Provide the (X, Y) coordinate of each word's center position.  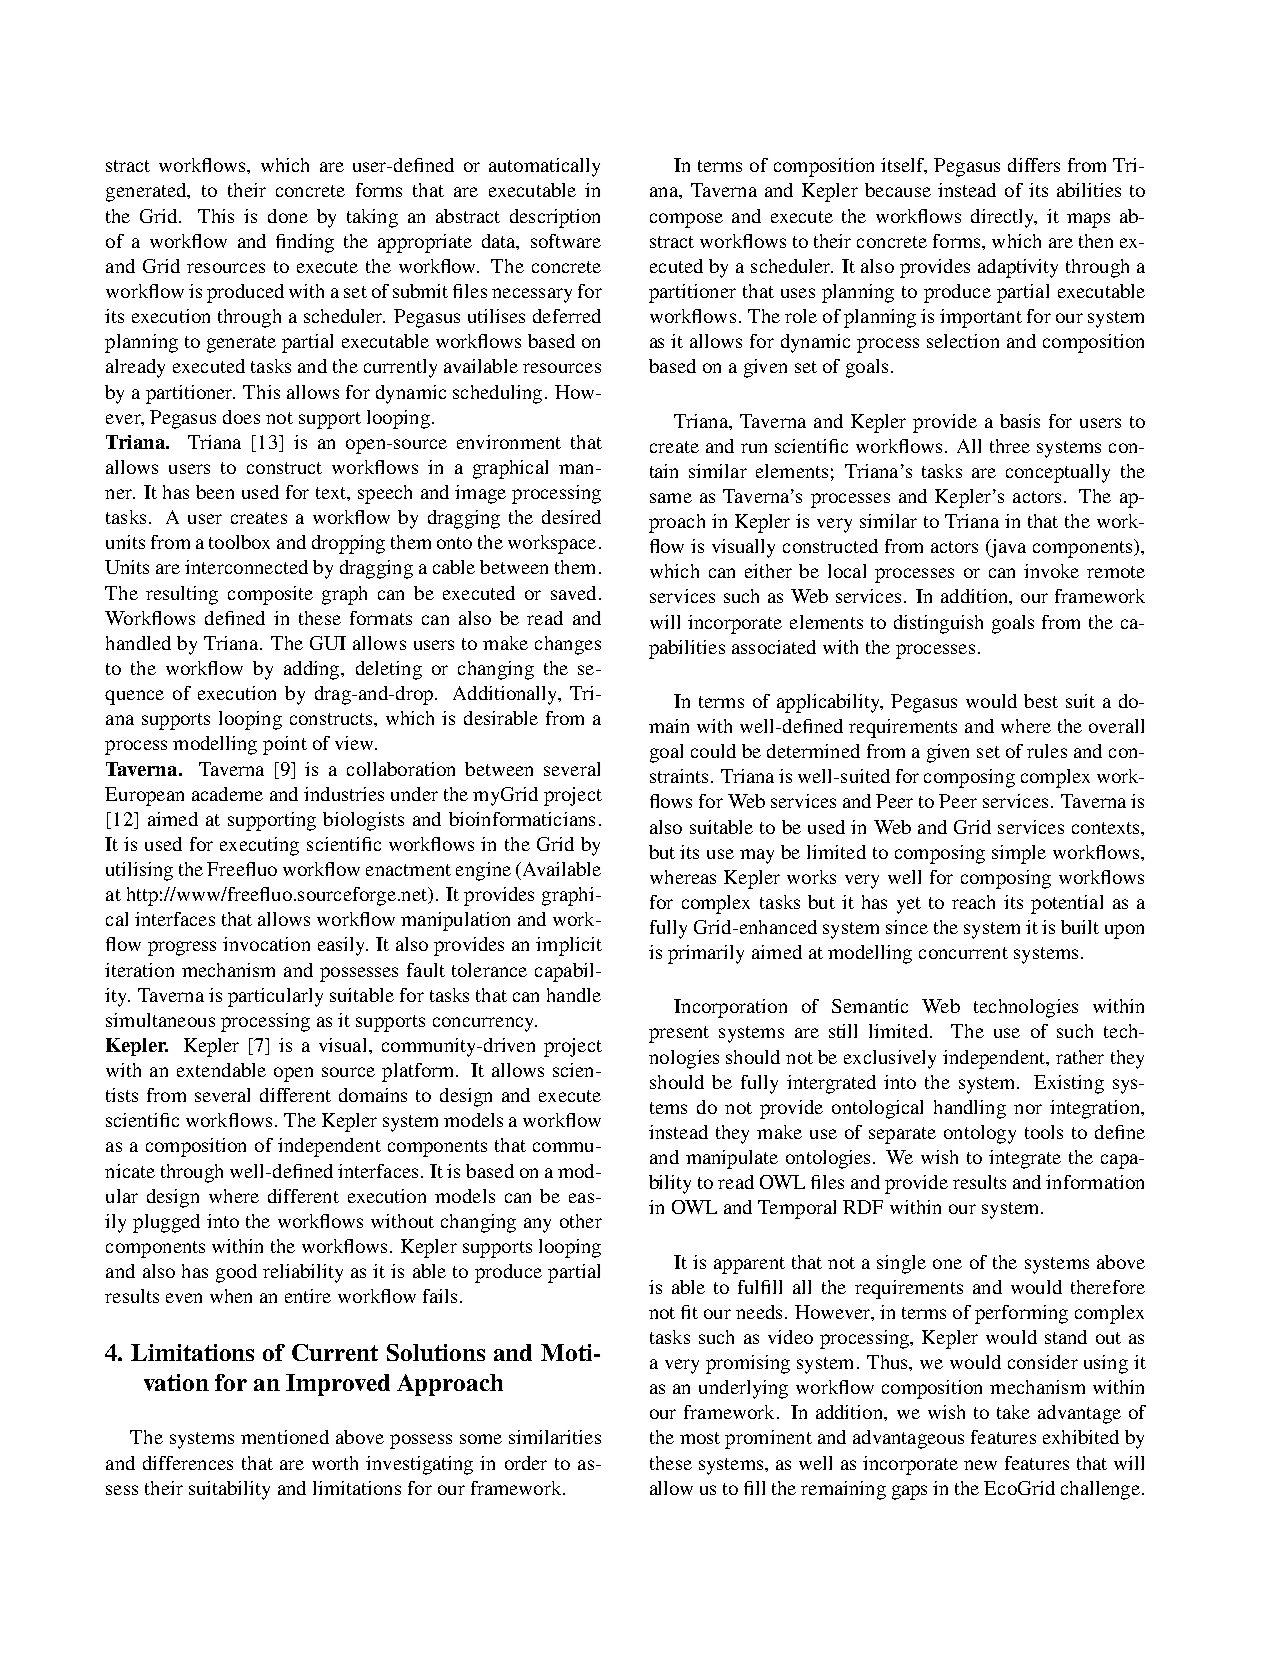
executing (259, 846)
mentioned (285, 1437)
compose (686, 220)
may (757, 856)
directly (1003, 218)
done (288, 216)
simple (1019, 854)
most (700, 1438)
